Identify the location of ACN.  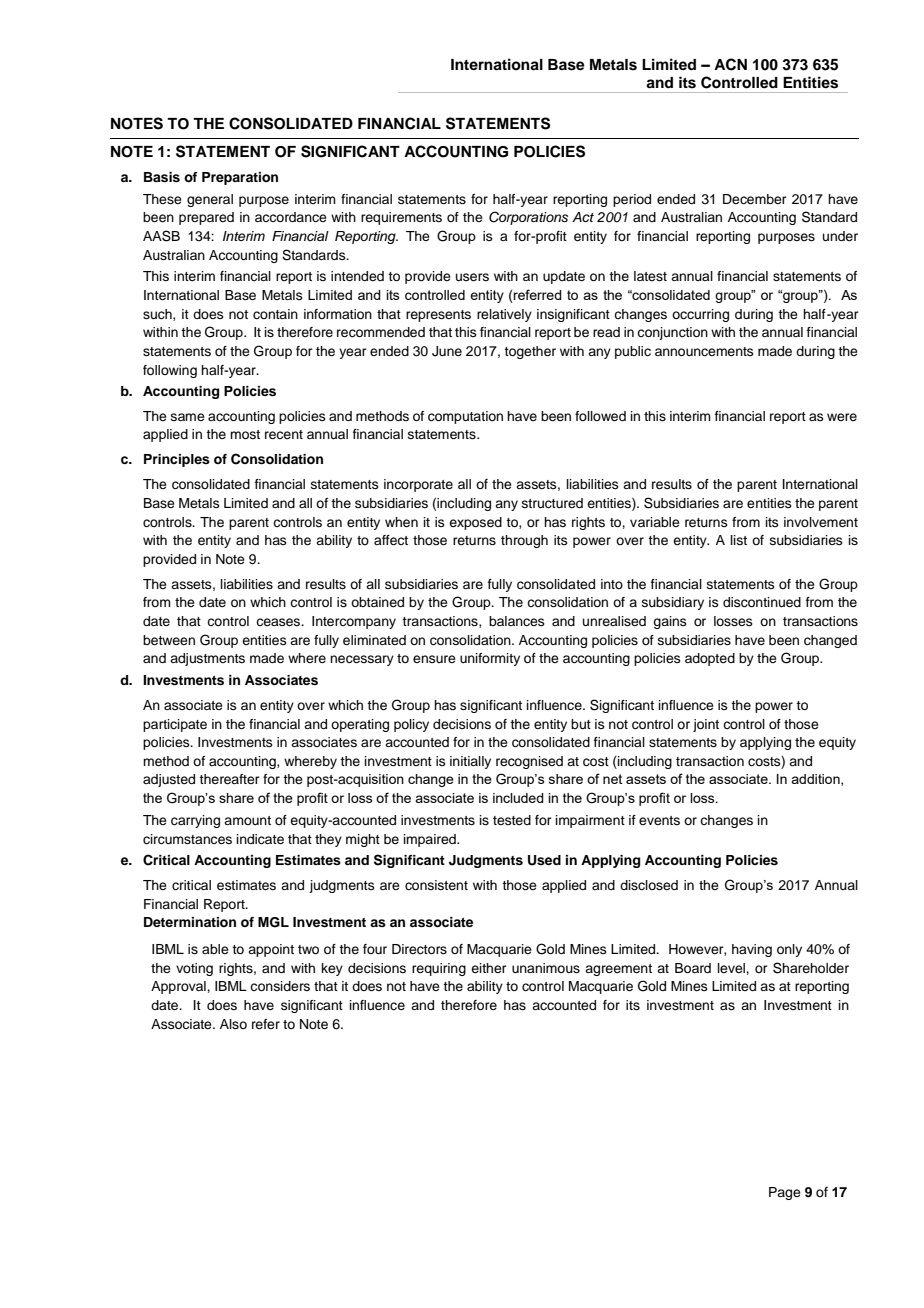
(730, 64).
